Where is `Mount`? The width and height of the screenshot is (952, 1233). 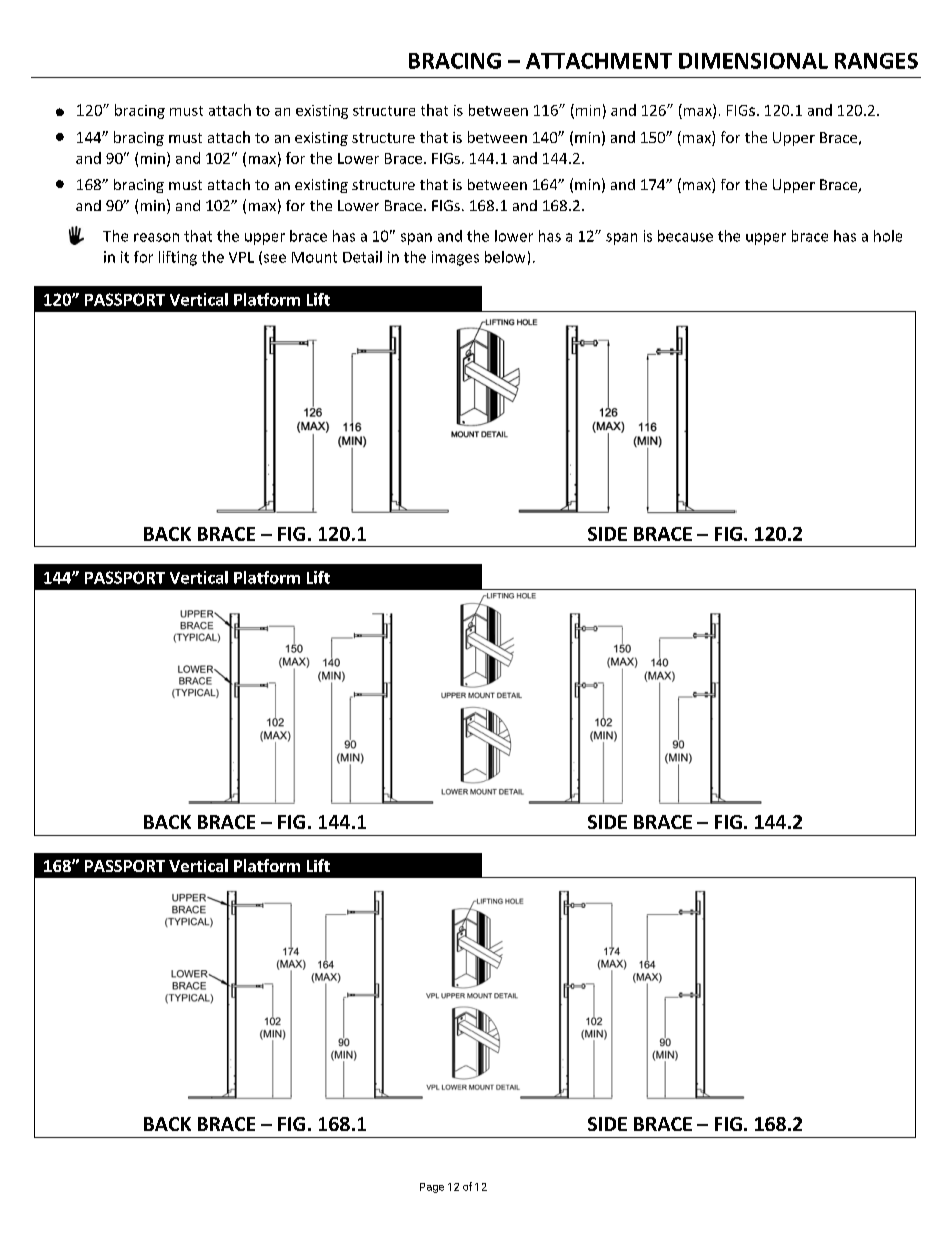
Mount is located at coordinates (314, 257).
